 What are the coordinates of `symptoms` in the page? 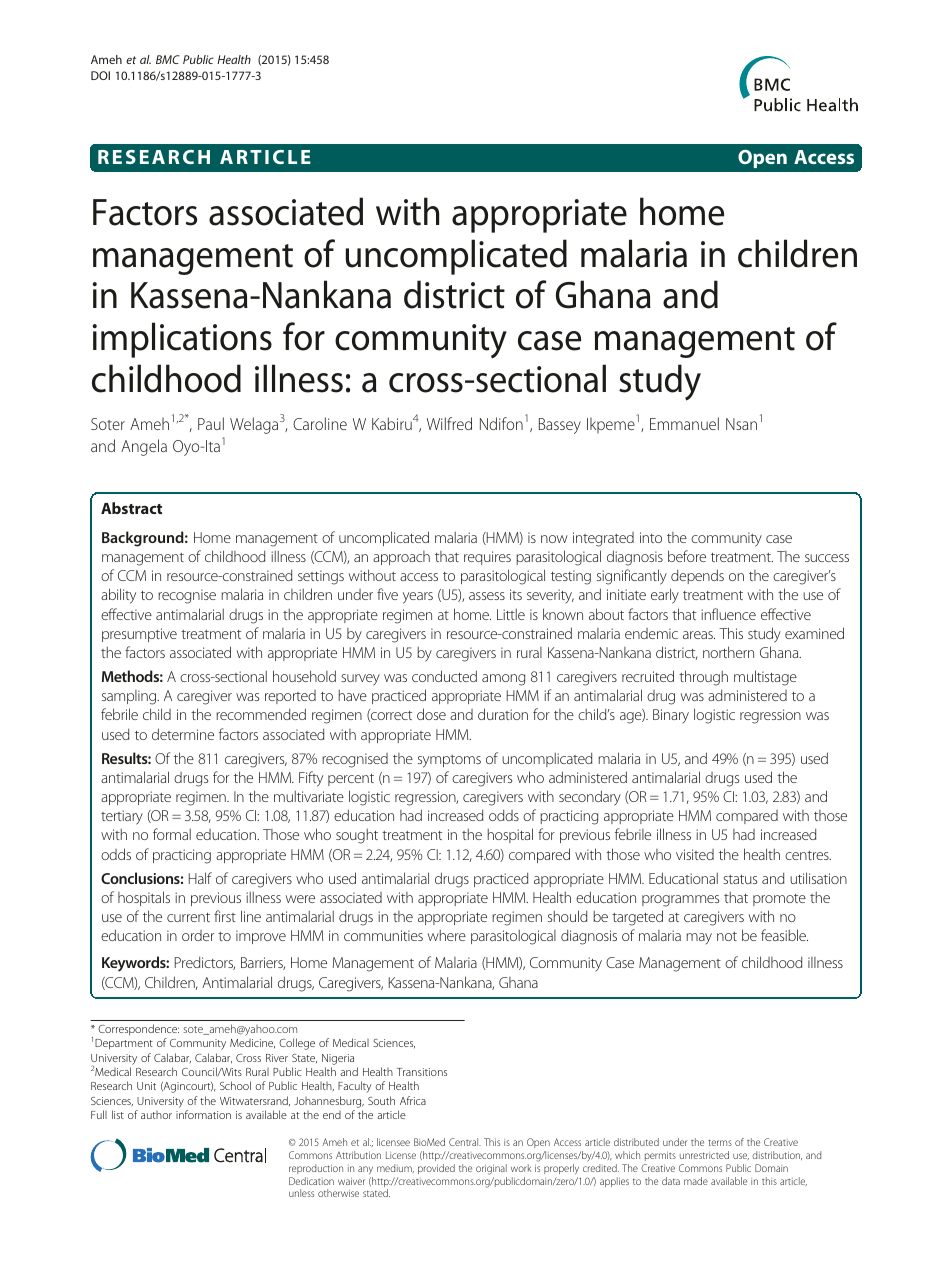 It's located at (449, 761).
